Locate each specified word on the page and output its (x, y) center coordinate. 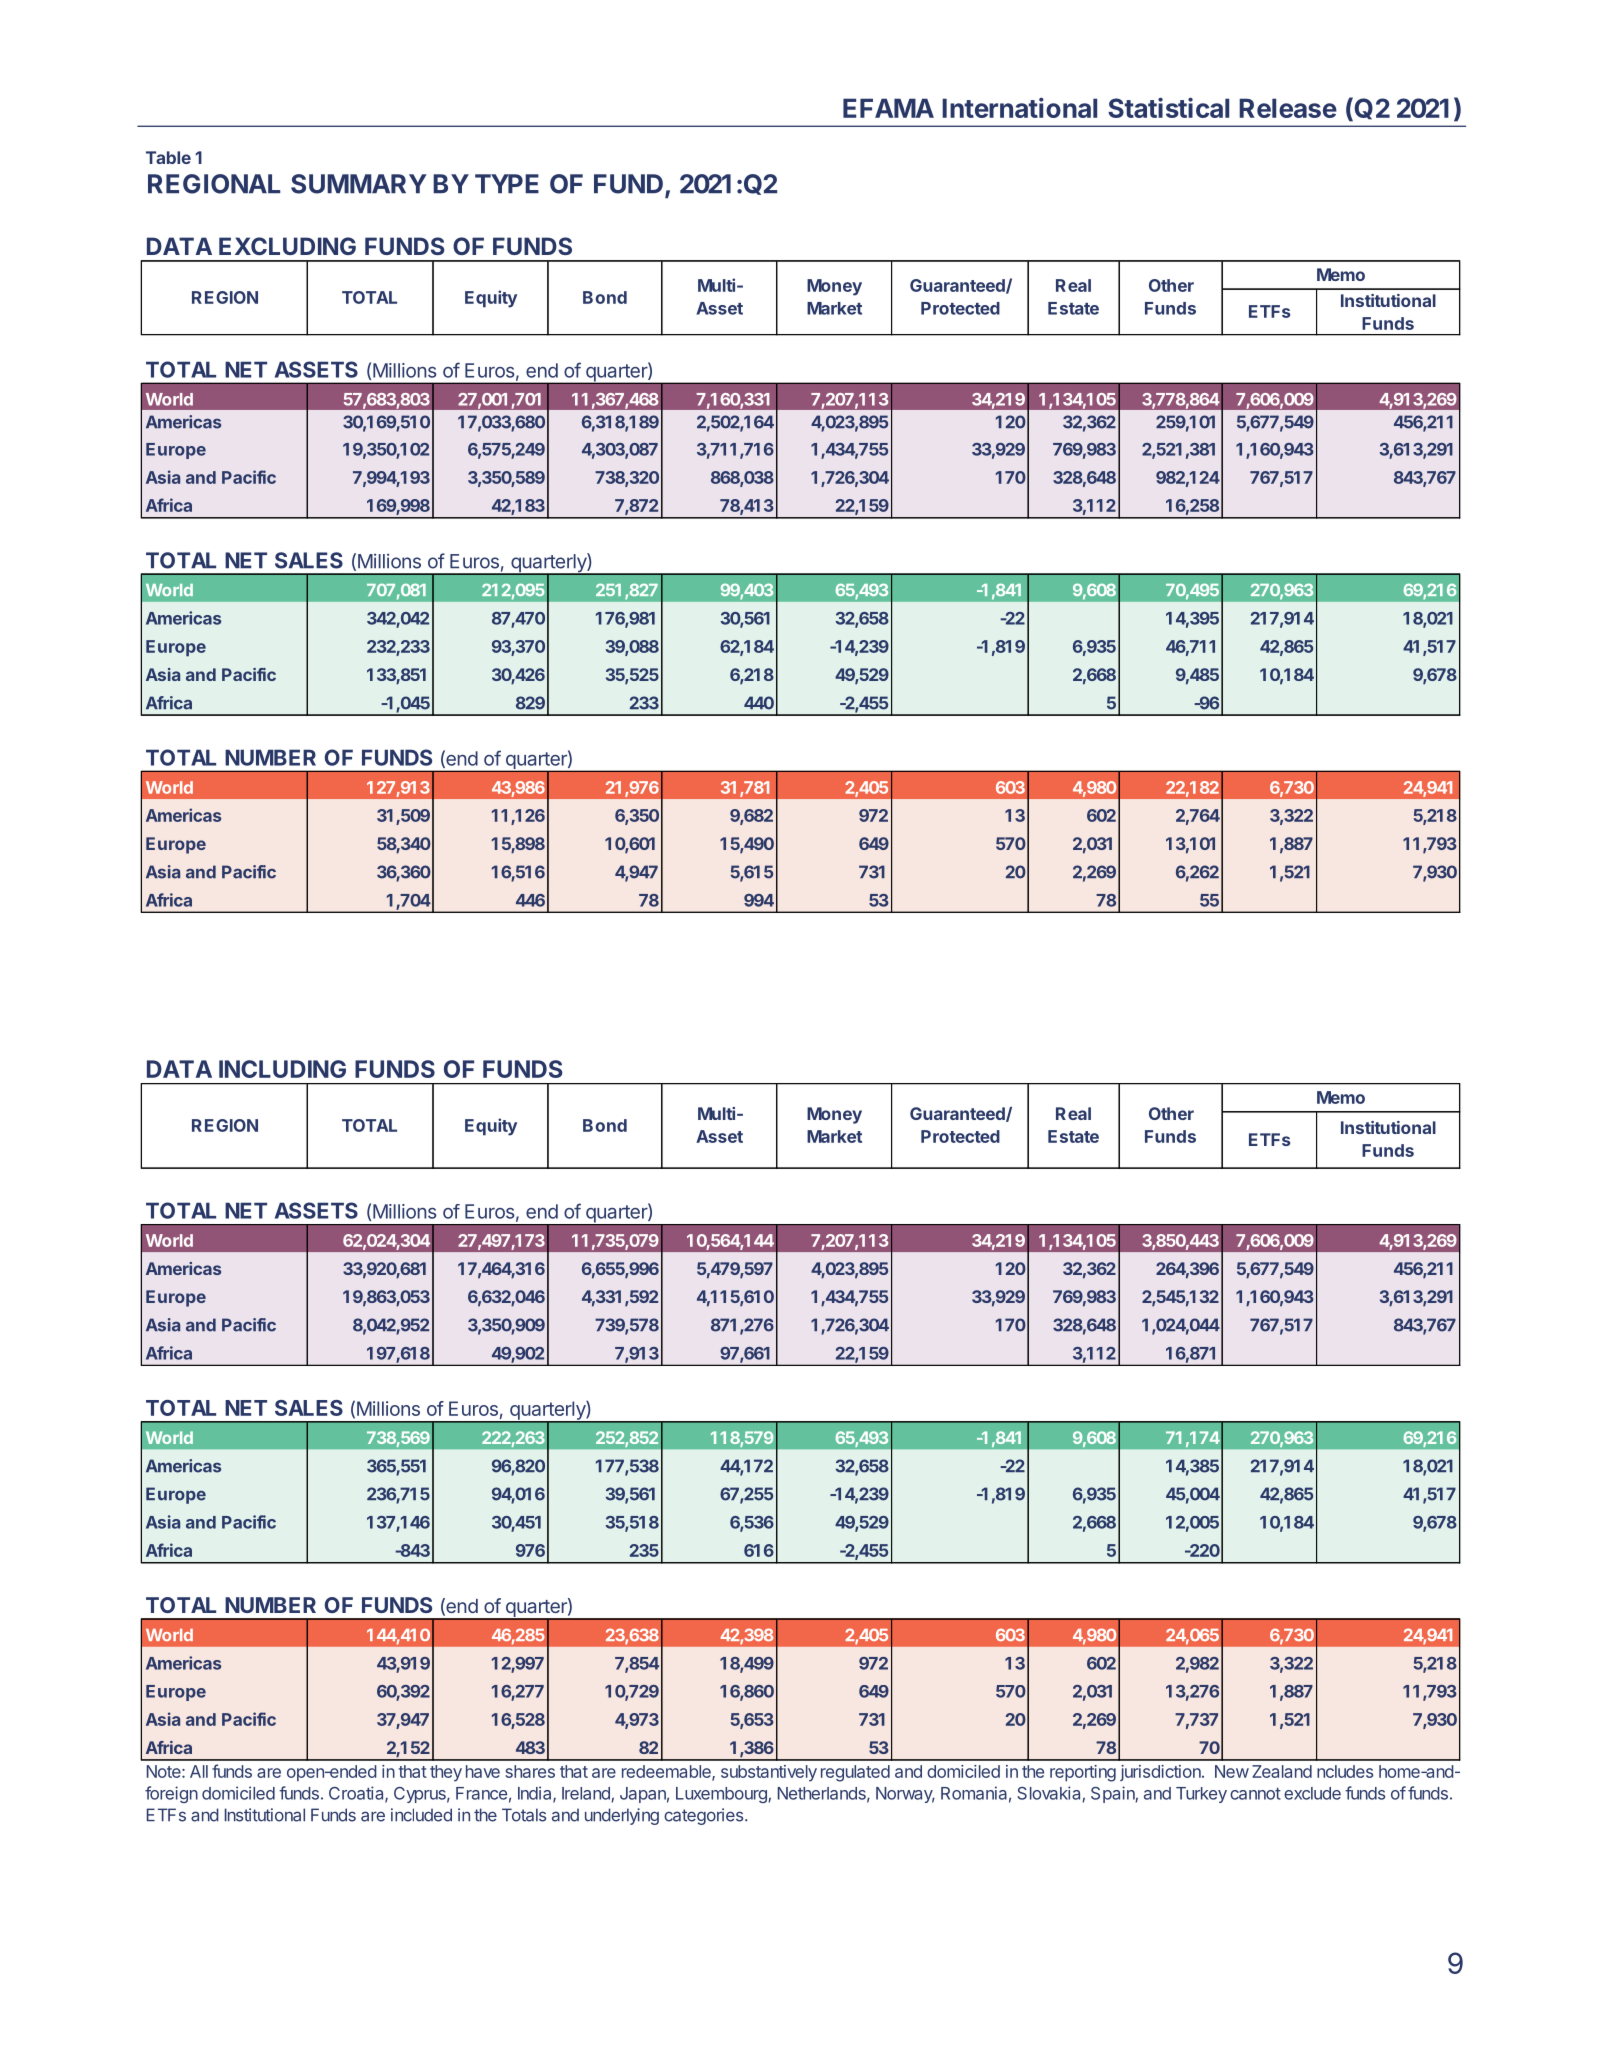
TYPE (507, 183)
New (1232, 1771)
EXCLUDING (287, 246)
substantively (769, 1773)
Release (1288, 108)
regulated (855, 1773)
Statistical (1168, 107)
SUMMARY (359, 184)
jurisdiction (1161, 1773)
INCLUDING (282, 1069)
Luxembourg (722, 1795)
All (199, 1771)
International (1019, 107)
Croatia (357, 1794)
